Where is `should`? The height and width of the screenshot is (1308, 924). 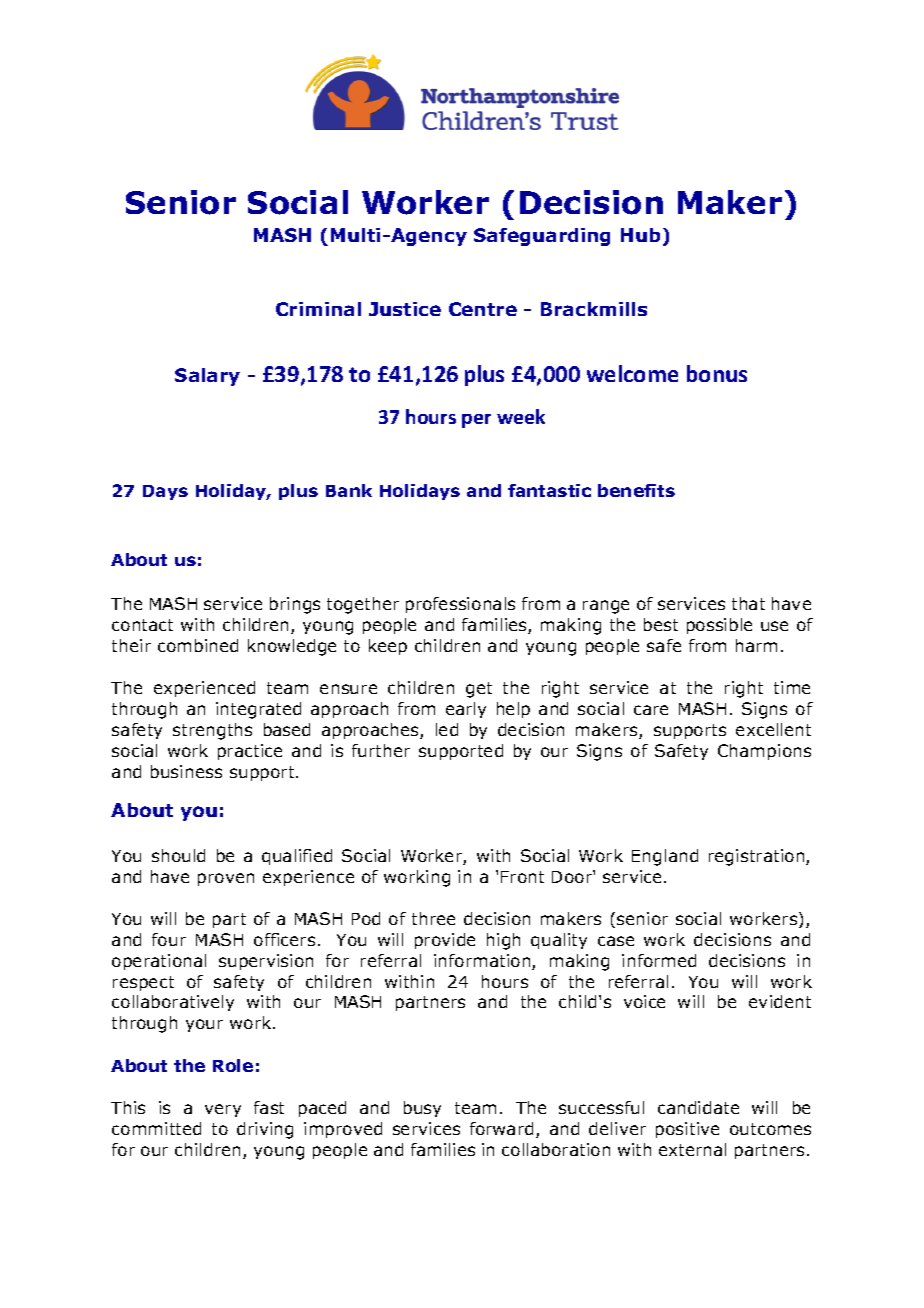 should is located at coordinates (178, 855).
